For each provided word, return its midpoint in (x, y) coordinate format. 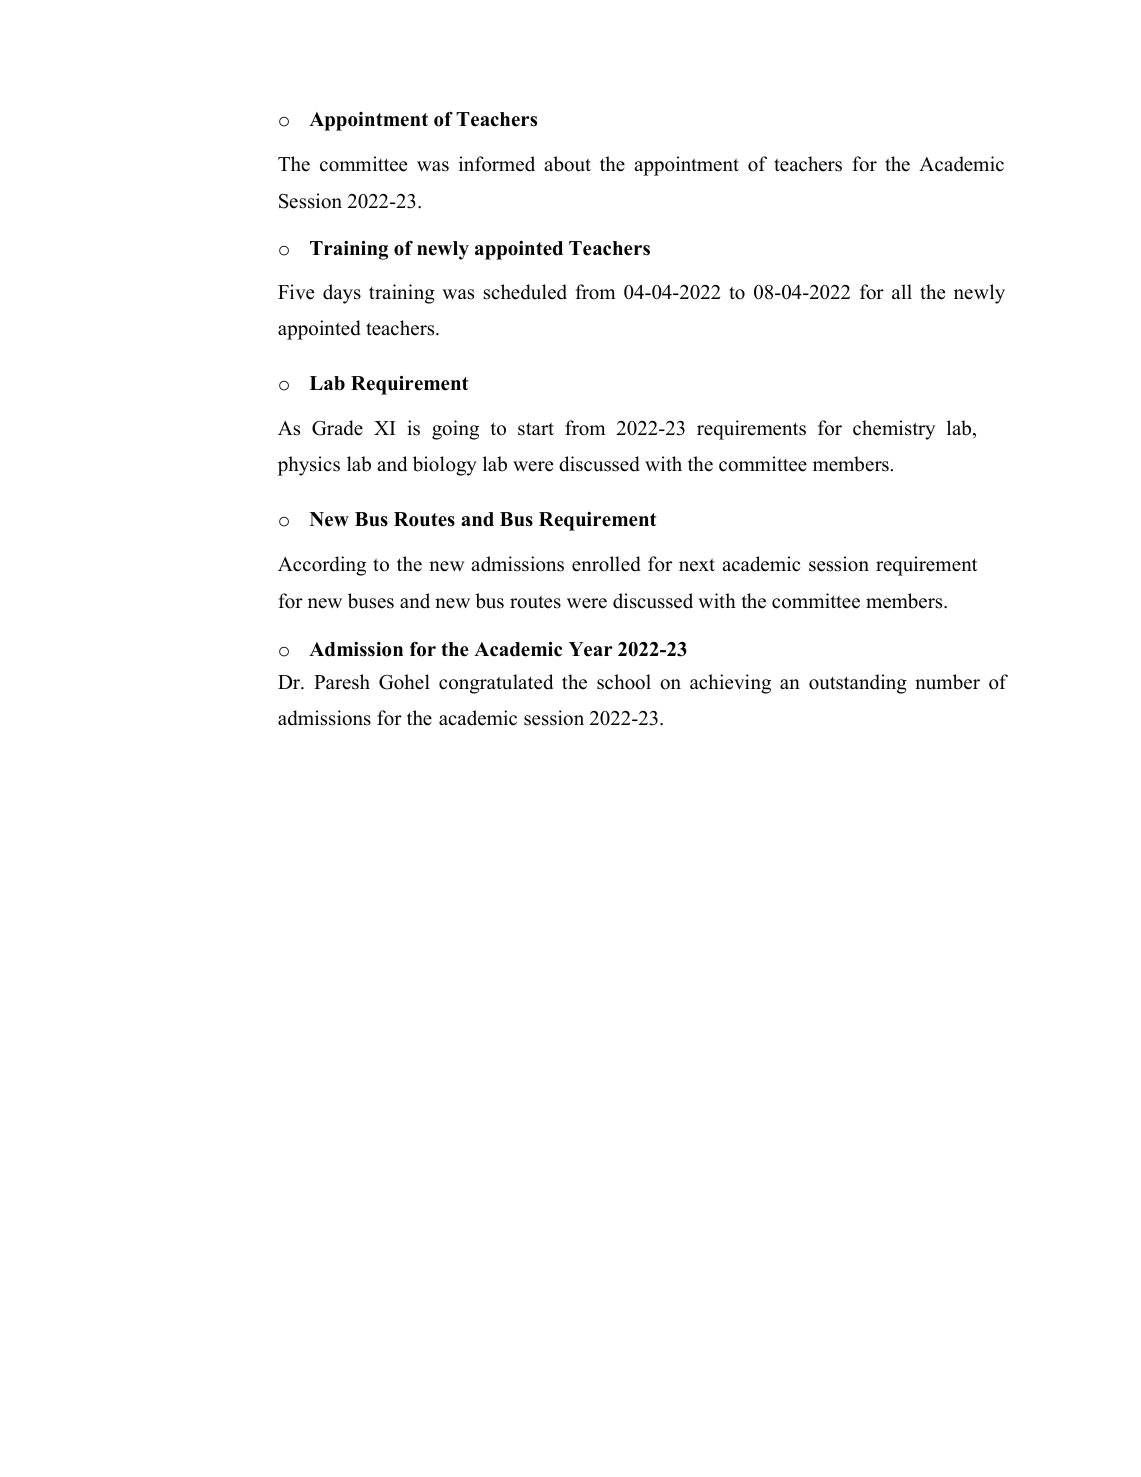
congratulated (496, 684)
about (567, 164)
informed (497, 164)
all (902, 291)
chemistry (894, 430)
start (536, 429)
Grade (337, 428)
